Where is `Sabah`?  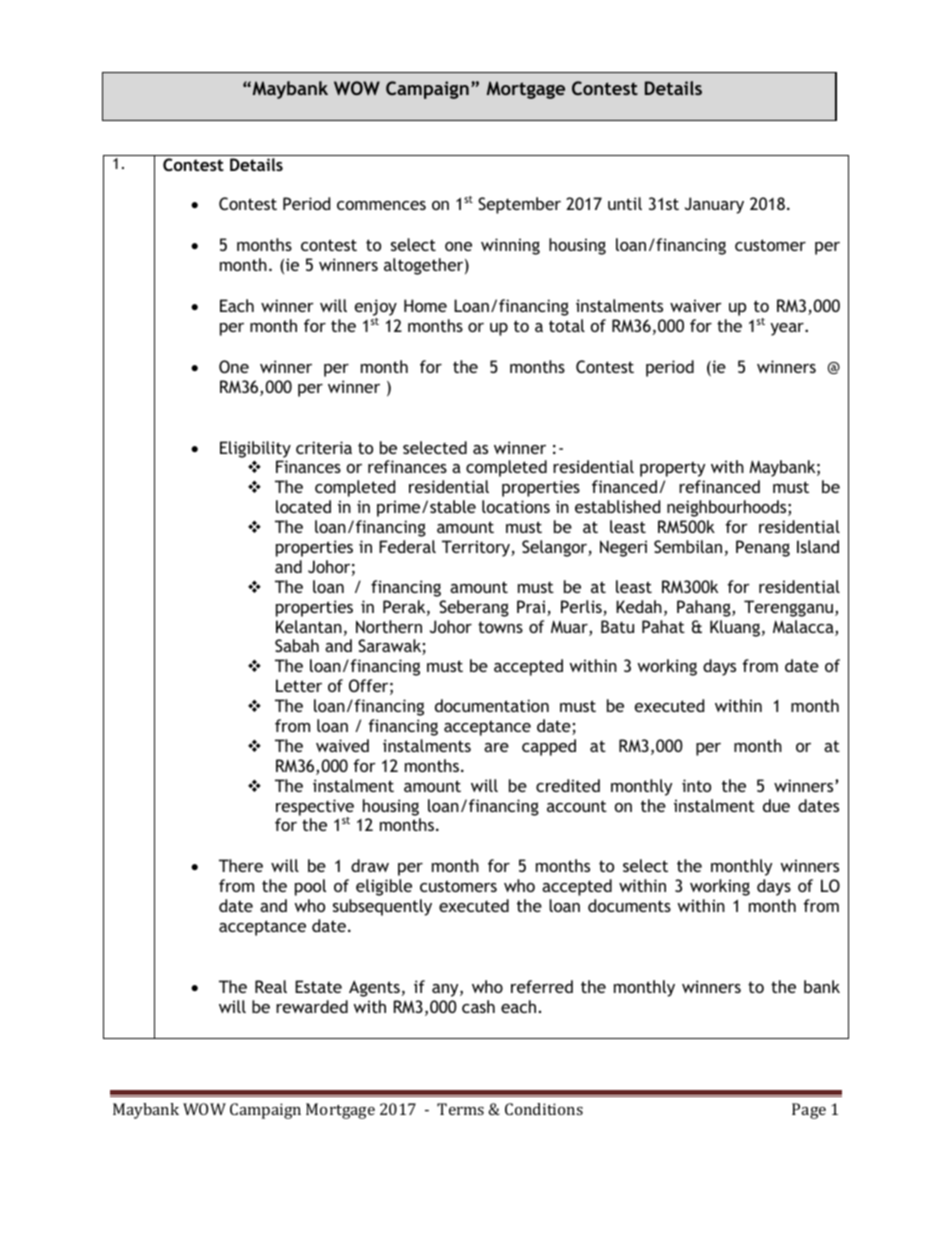
Sabah is located at coordinates (297, 645).
